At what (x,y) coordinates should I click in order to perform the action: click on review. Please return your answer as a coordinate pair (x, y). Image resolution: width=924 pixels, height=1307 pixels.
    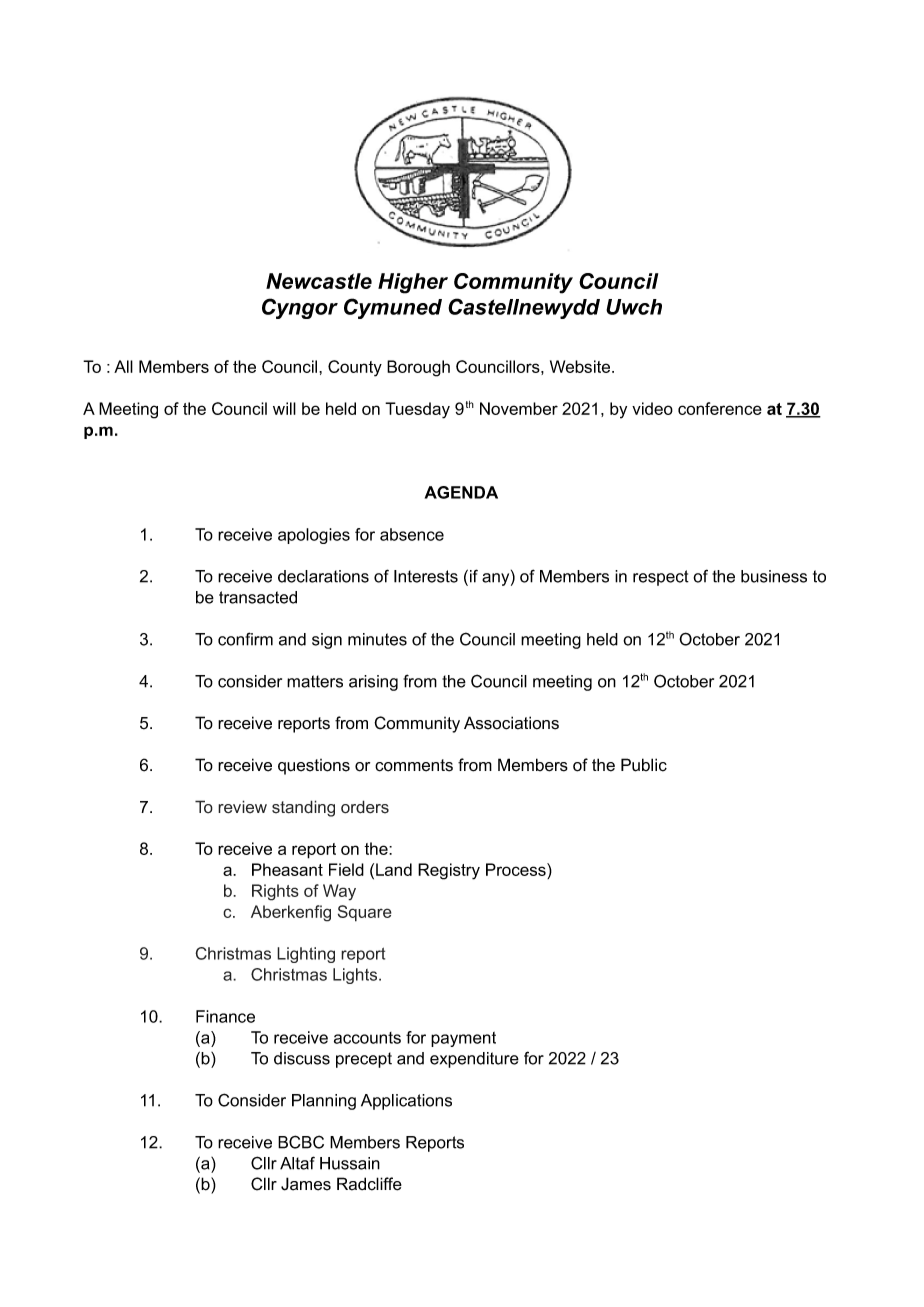
    Looking at the image, I should click on (242, 807).
